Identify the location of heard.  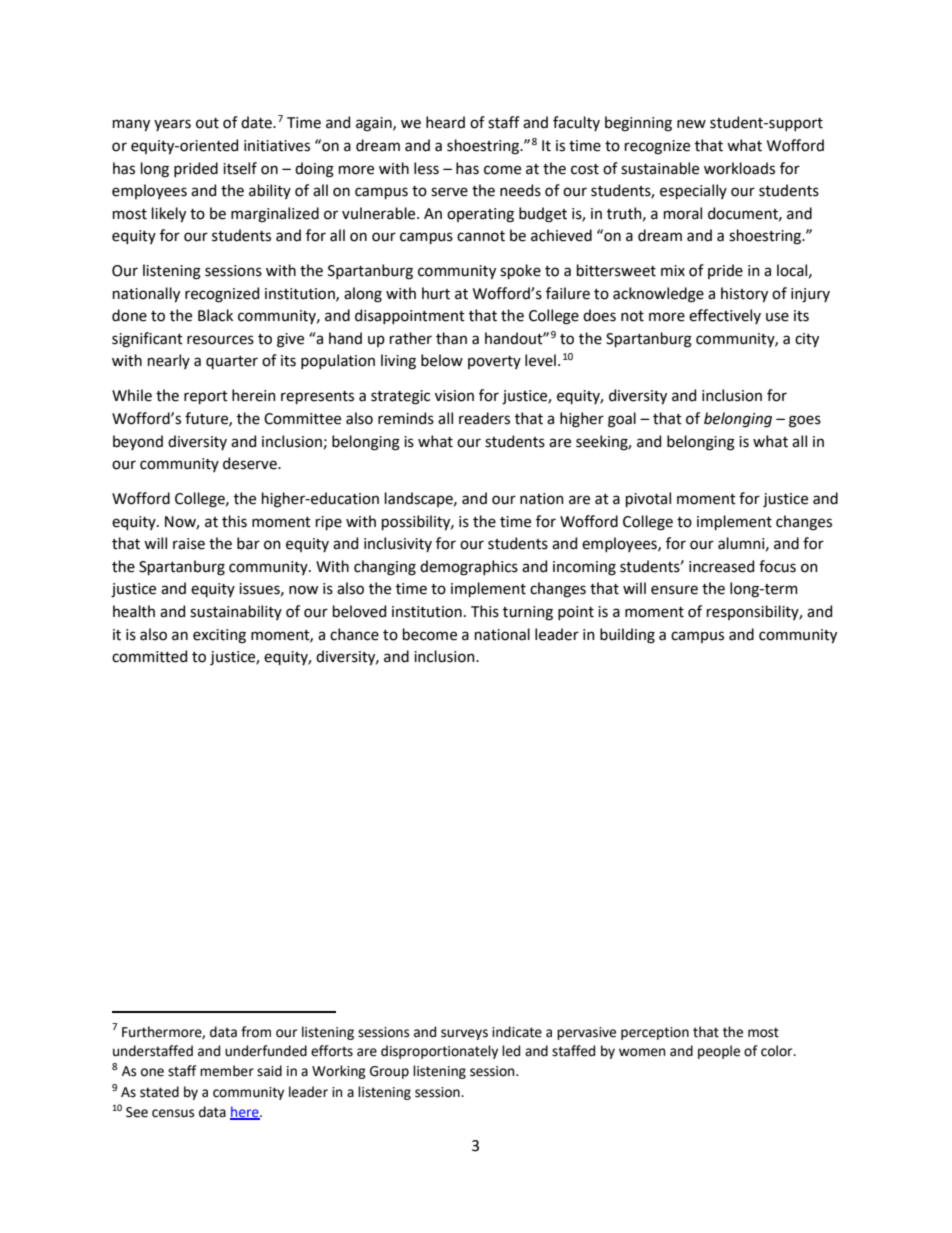
(445, 122).
